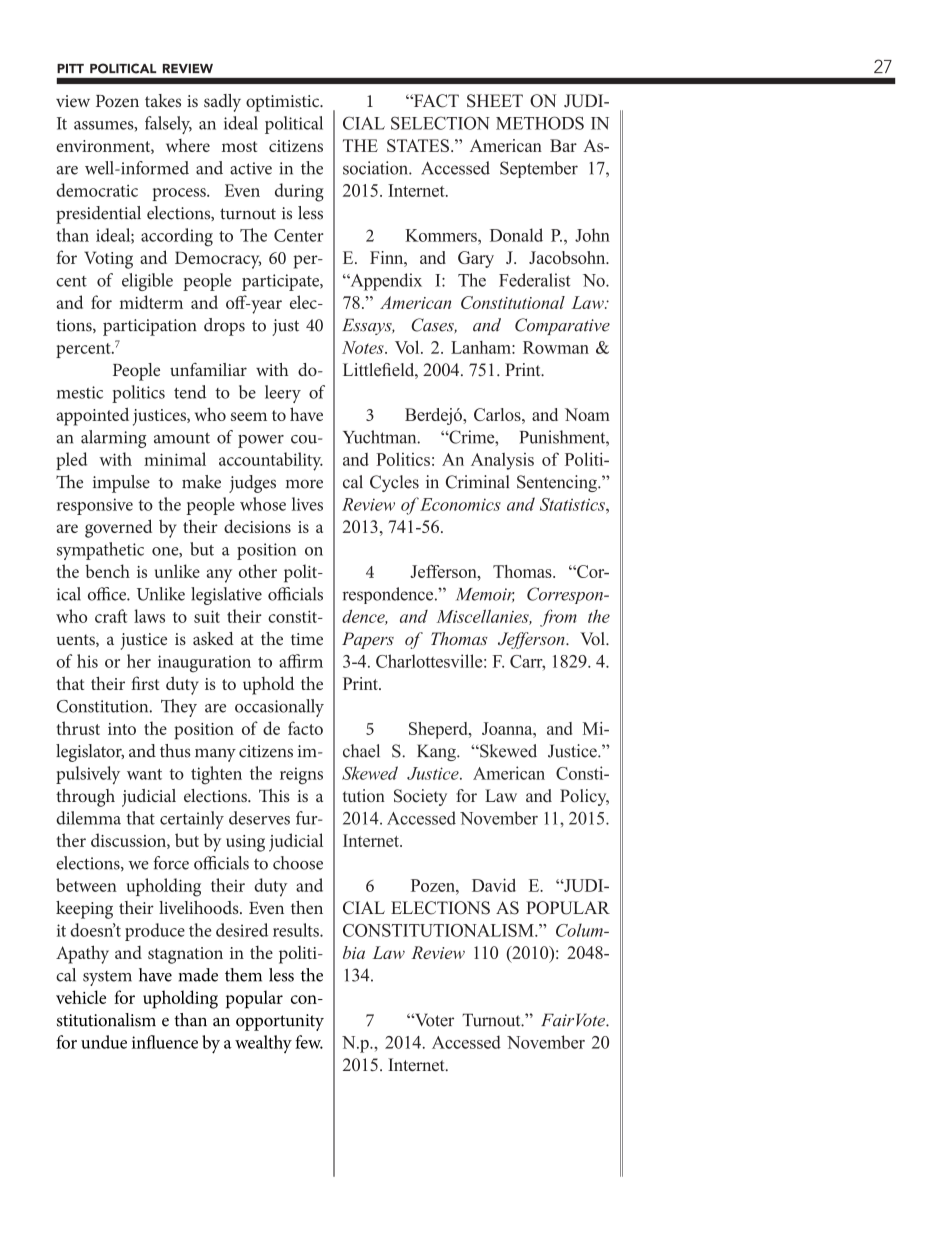 This image has width=952, height=1233. What do you see at coordinates (163, 100) in the image?
I see `takes` at bounding box center [163, 100].
